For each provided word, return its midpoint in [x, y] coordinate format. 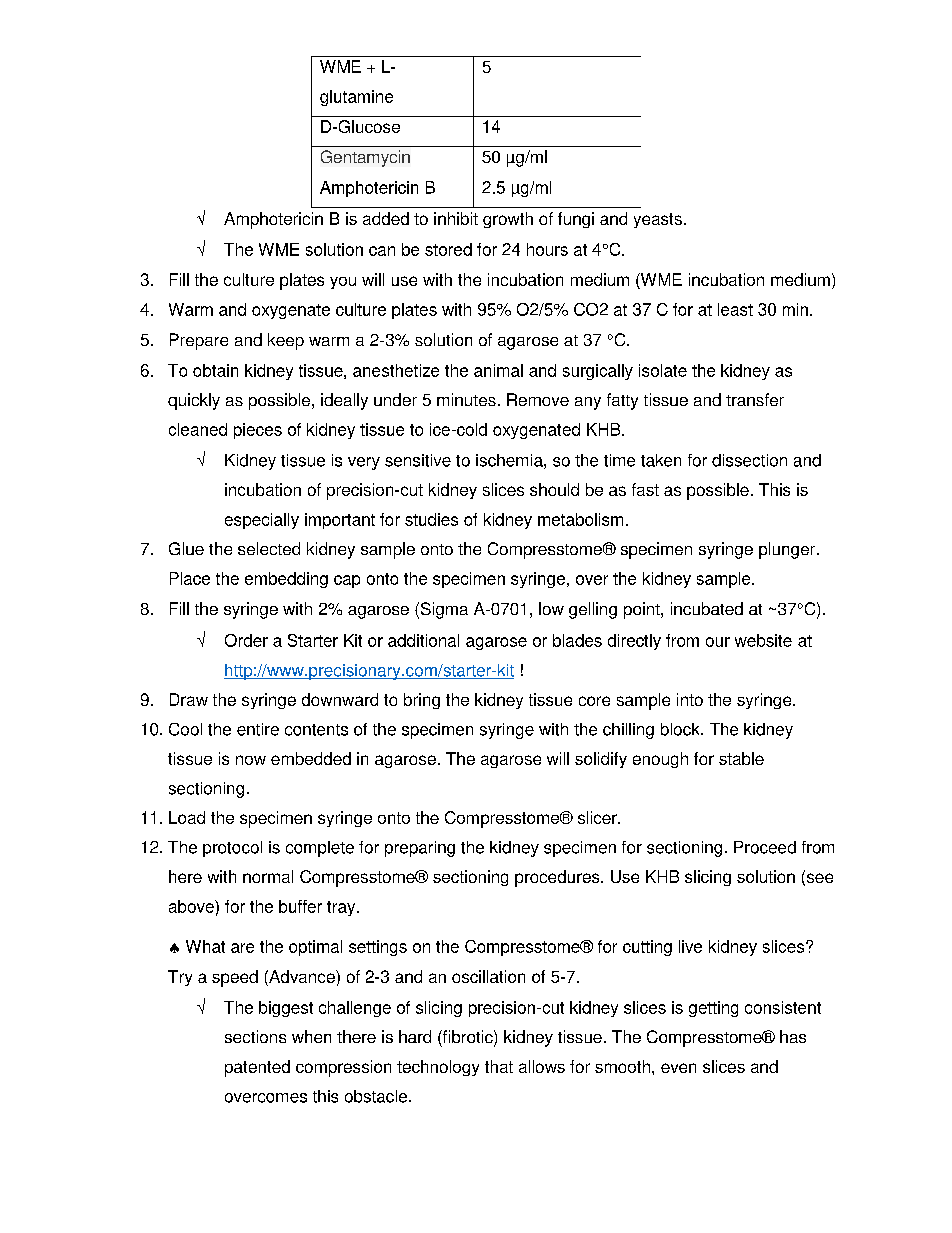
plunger [787, 550]
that [499, 1066]
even [678, 1068]
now [251, 760]
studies [431, 519]
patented [257, 1068]
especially [262, 521]
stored [448, 249]
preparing [420, 849]
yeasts [658, 220]
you [343, 283]
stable [741, 758]
